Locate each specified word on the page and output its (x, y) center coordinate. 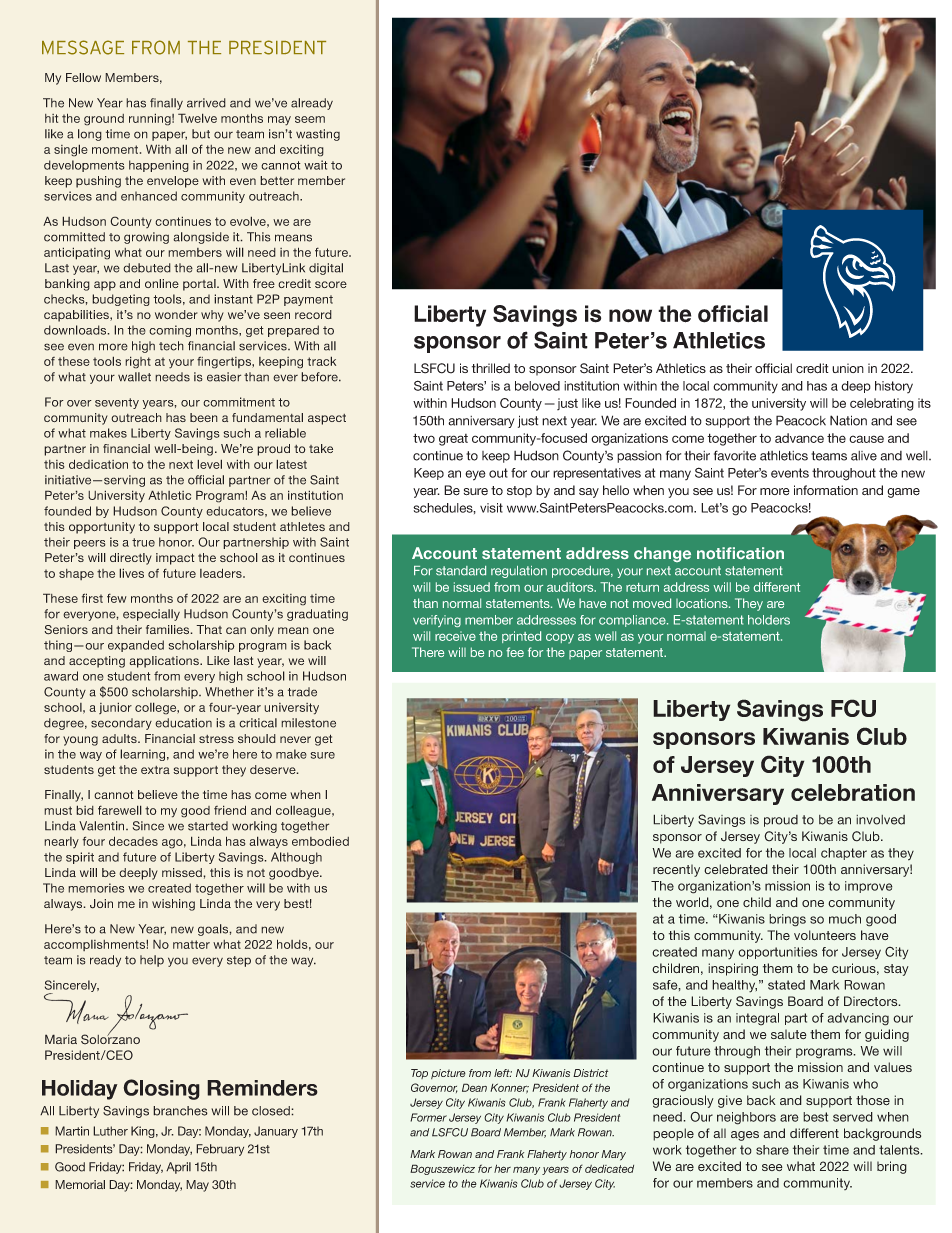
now (630, 316)
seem (310, 119)
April (178, 1168)
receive (455, 636)
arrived (206, 103)
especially (151, 615)
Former (428, 1117)
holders (769, 620)
